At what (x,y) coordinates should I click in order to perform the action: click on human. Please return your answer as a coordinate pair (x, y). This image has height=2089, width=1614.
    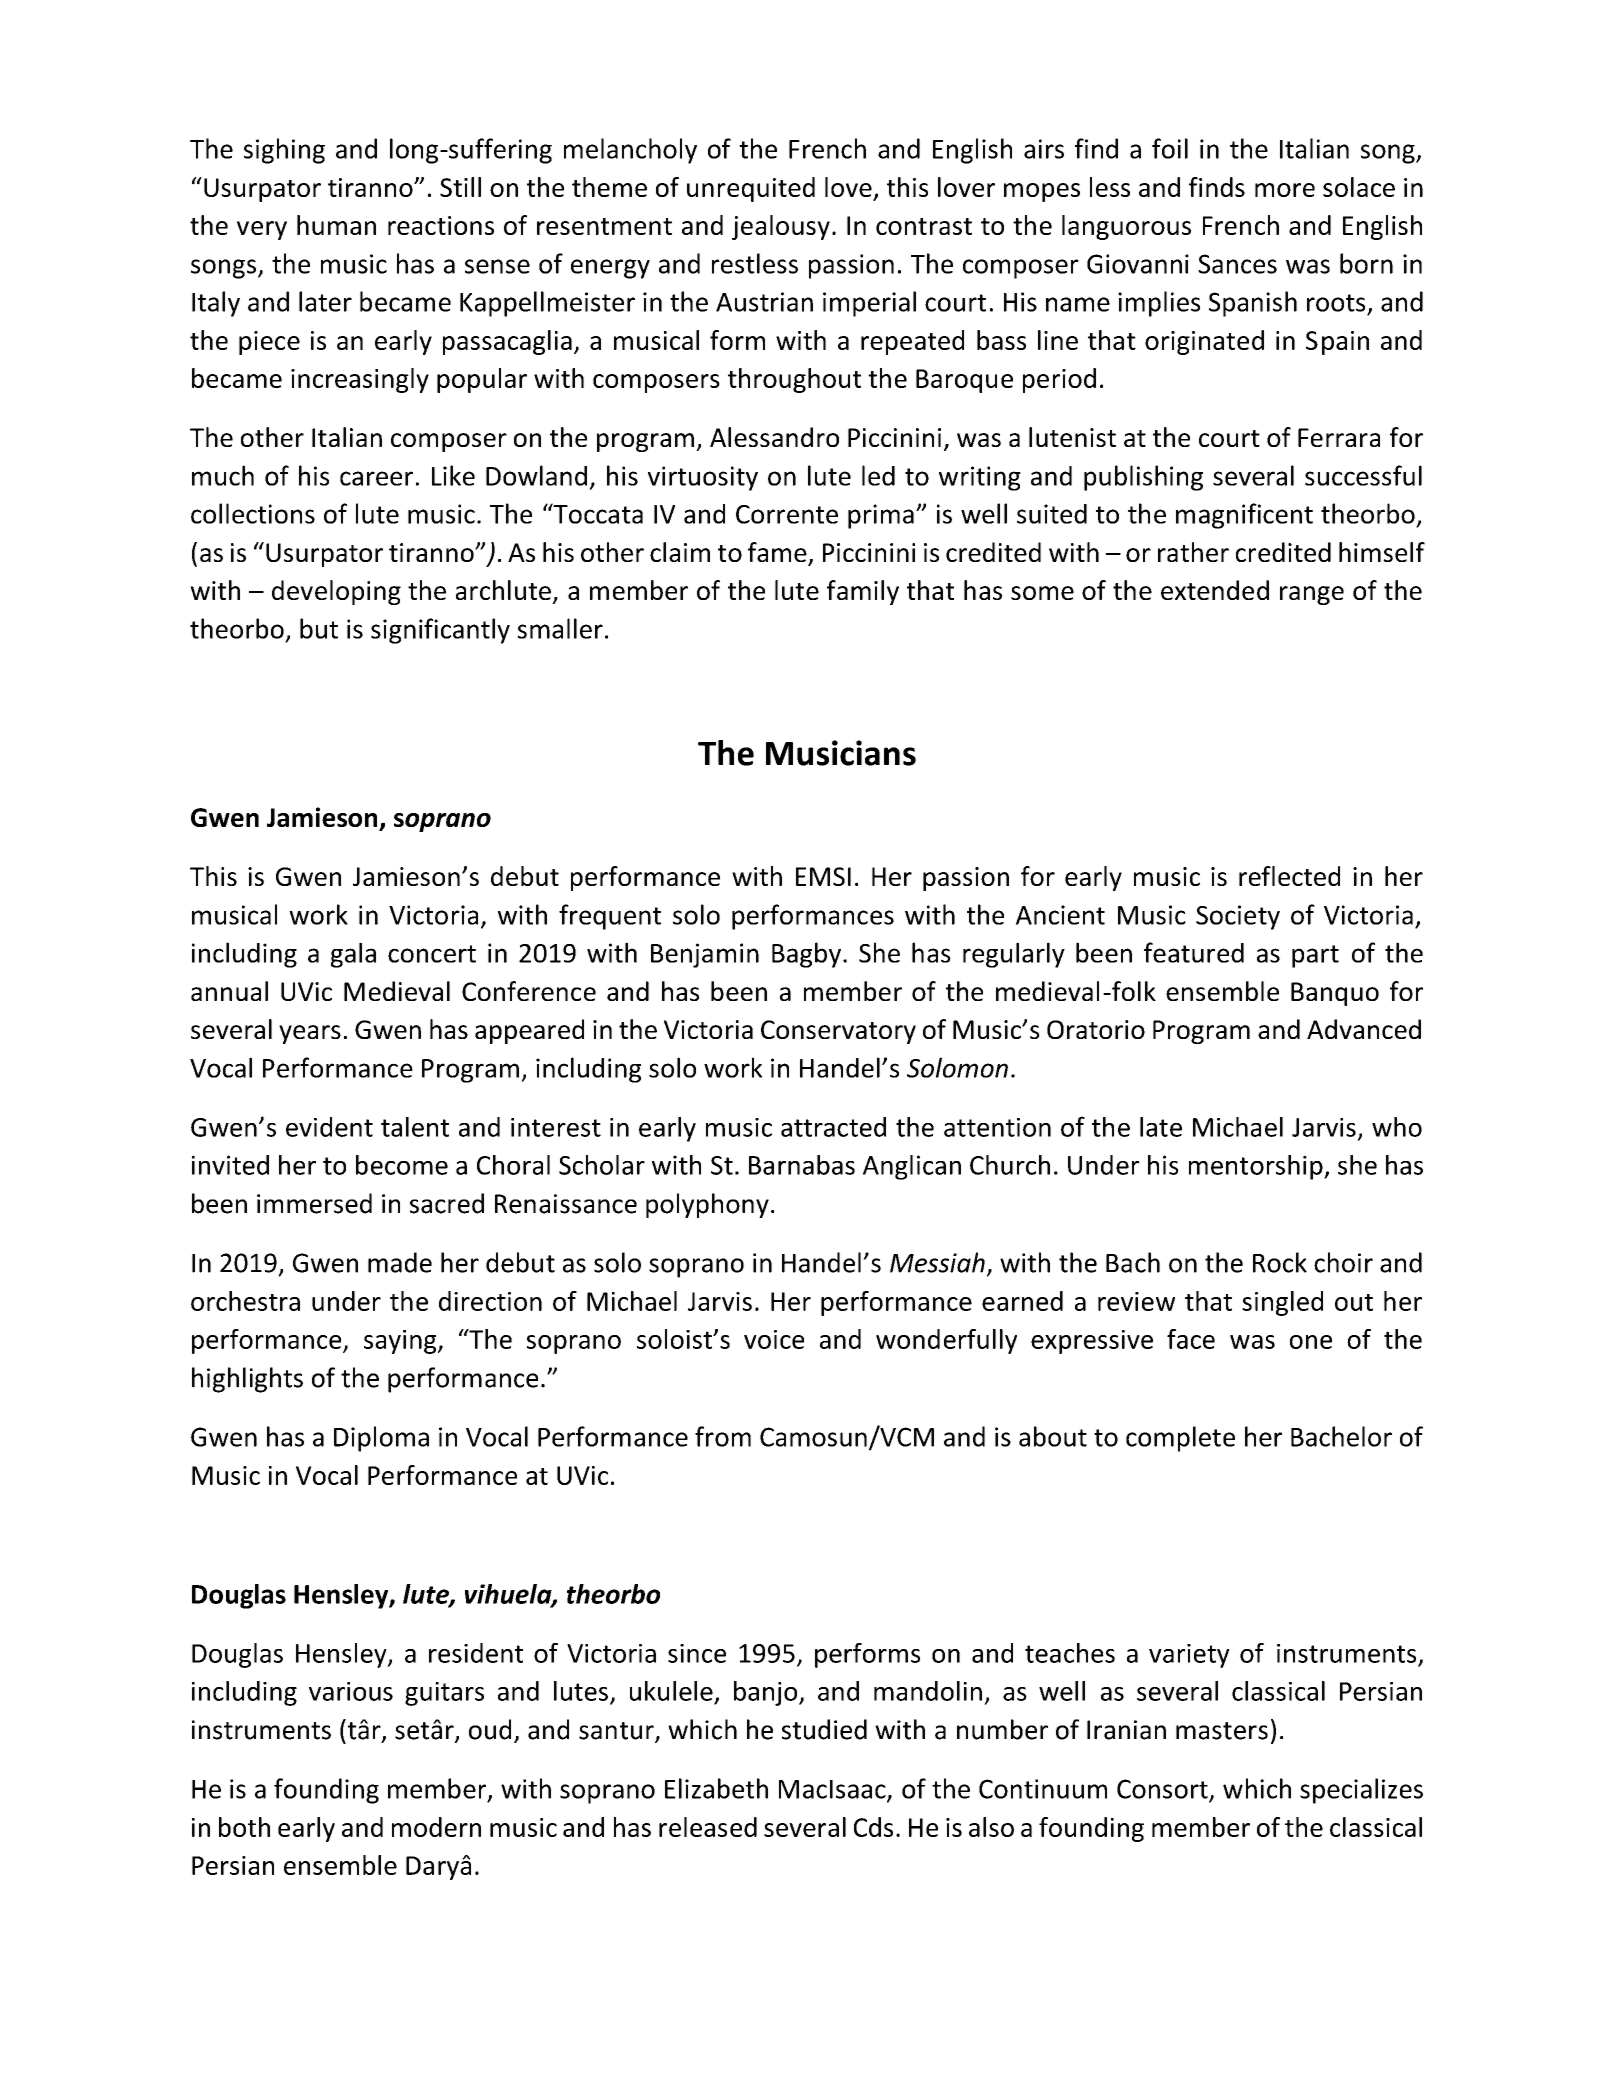
    Looking at the image, I should click on (336, 225).
